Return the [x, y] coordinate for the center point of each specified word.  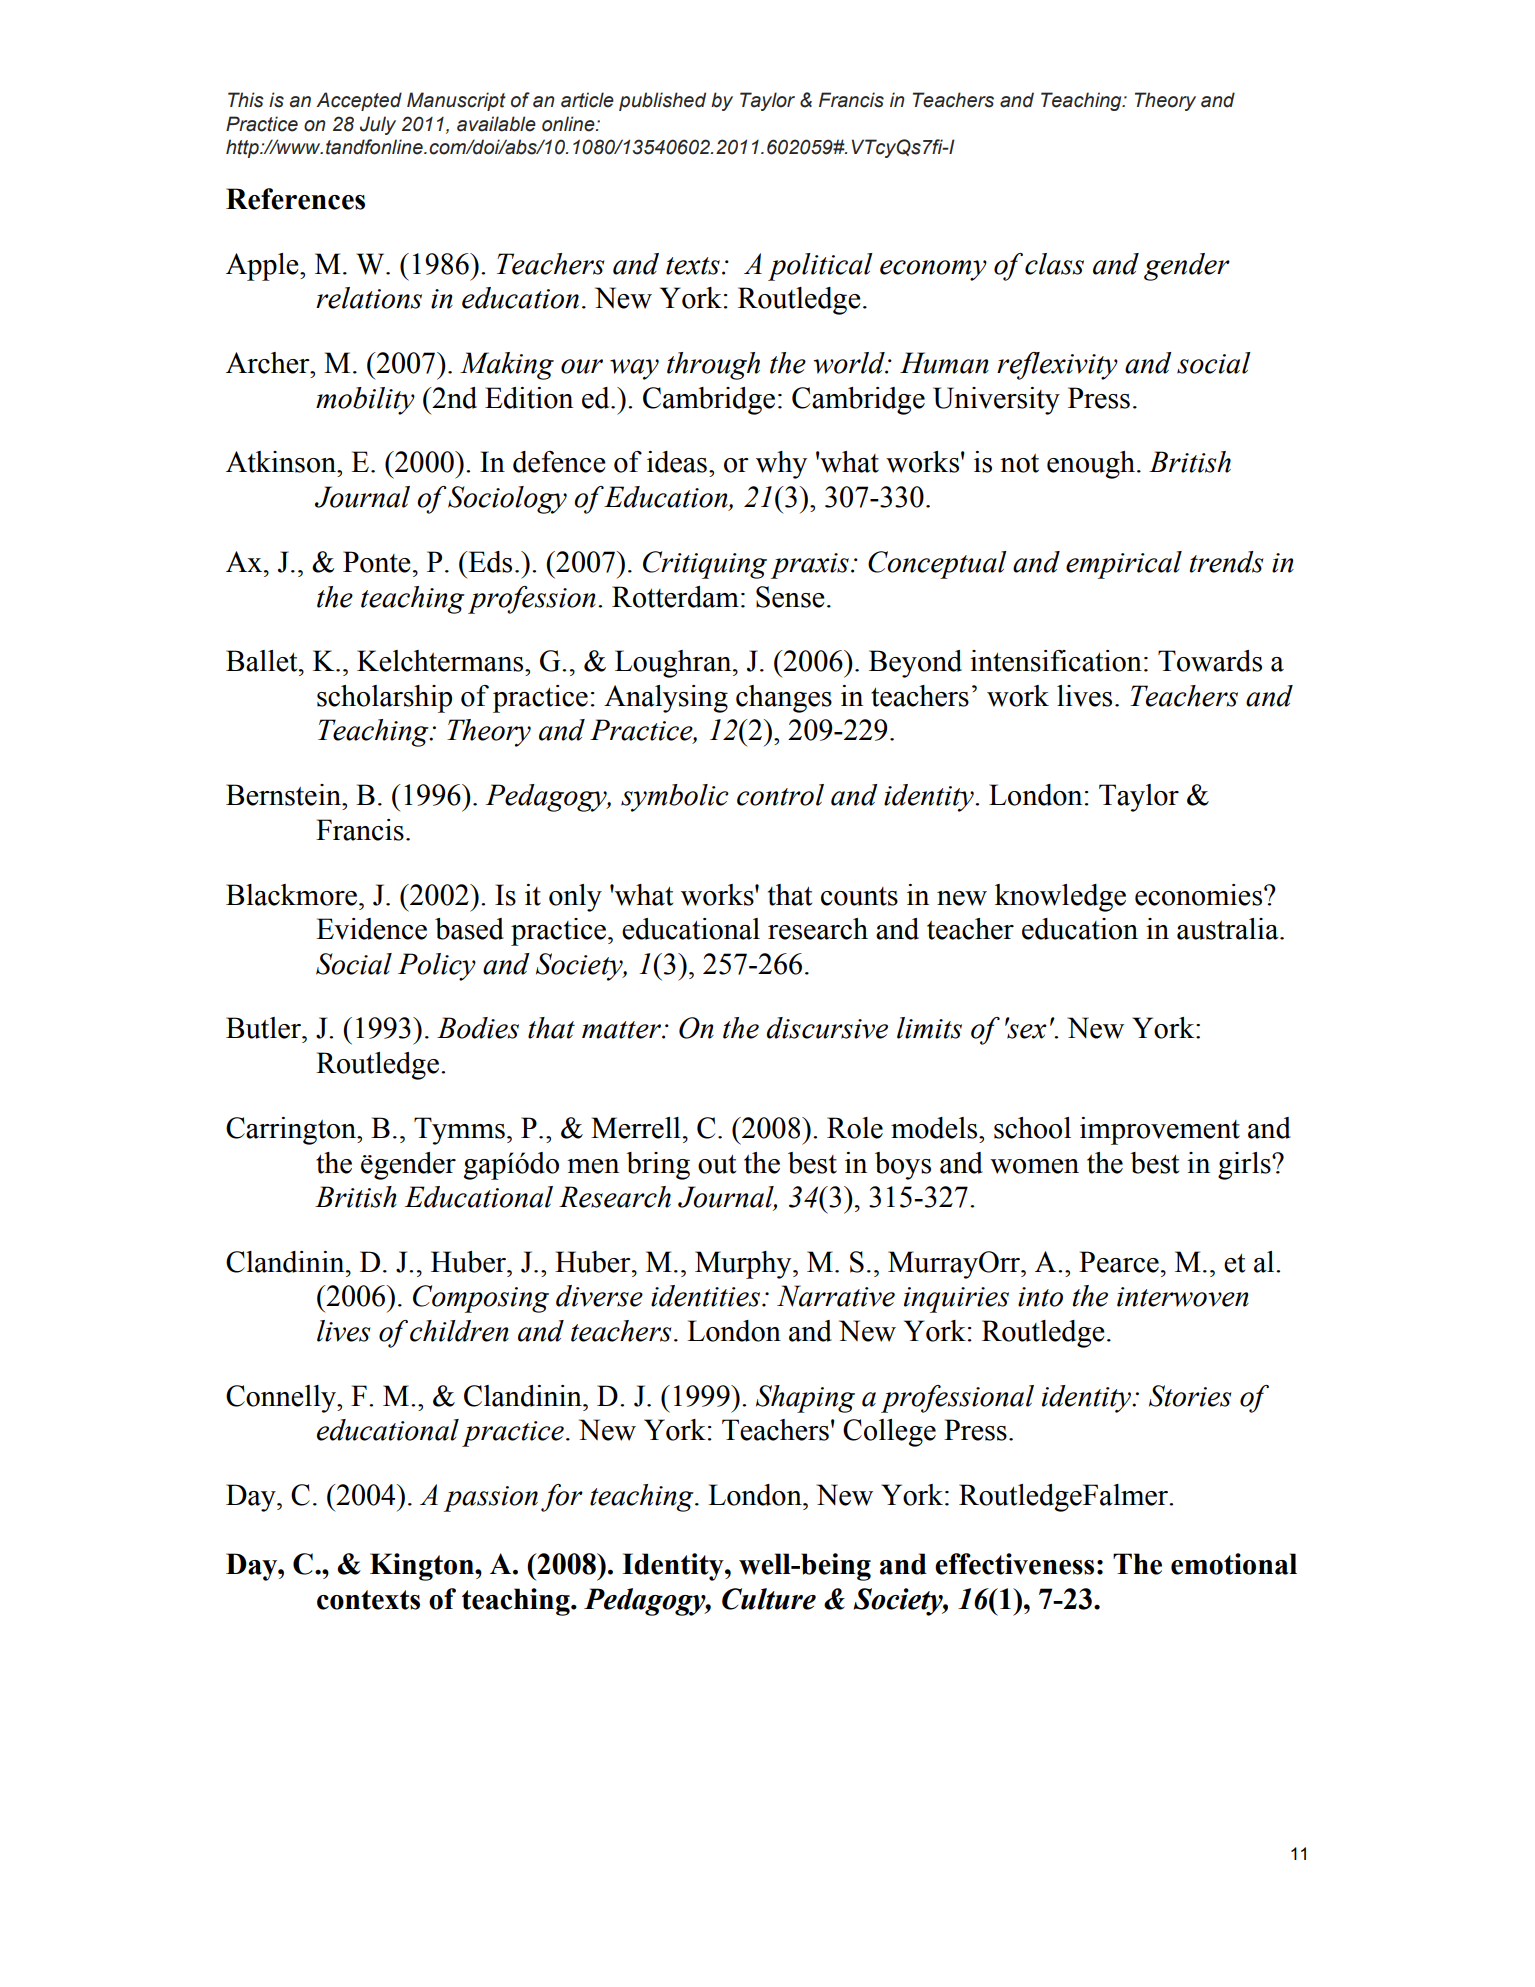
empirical [1124, 565]
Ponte [377, 562]
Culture [769, 1599]
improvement [1160, 1131]
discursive [827, 1028]
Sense [790, 597]
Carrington [292, 1131]
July [378, 125]
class [1054, 264]
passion [491, 1499]
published [662, 101]
